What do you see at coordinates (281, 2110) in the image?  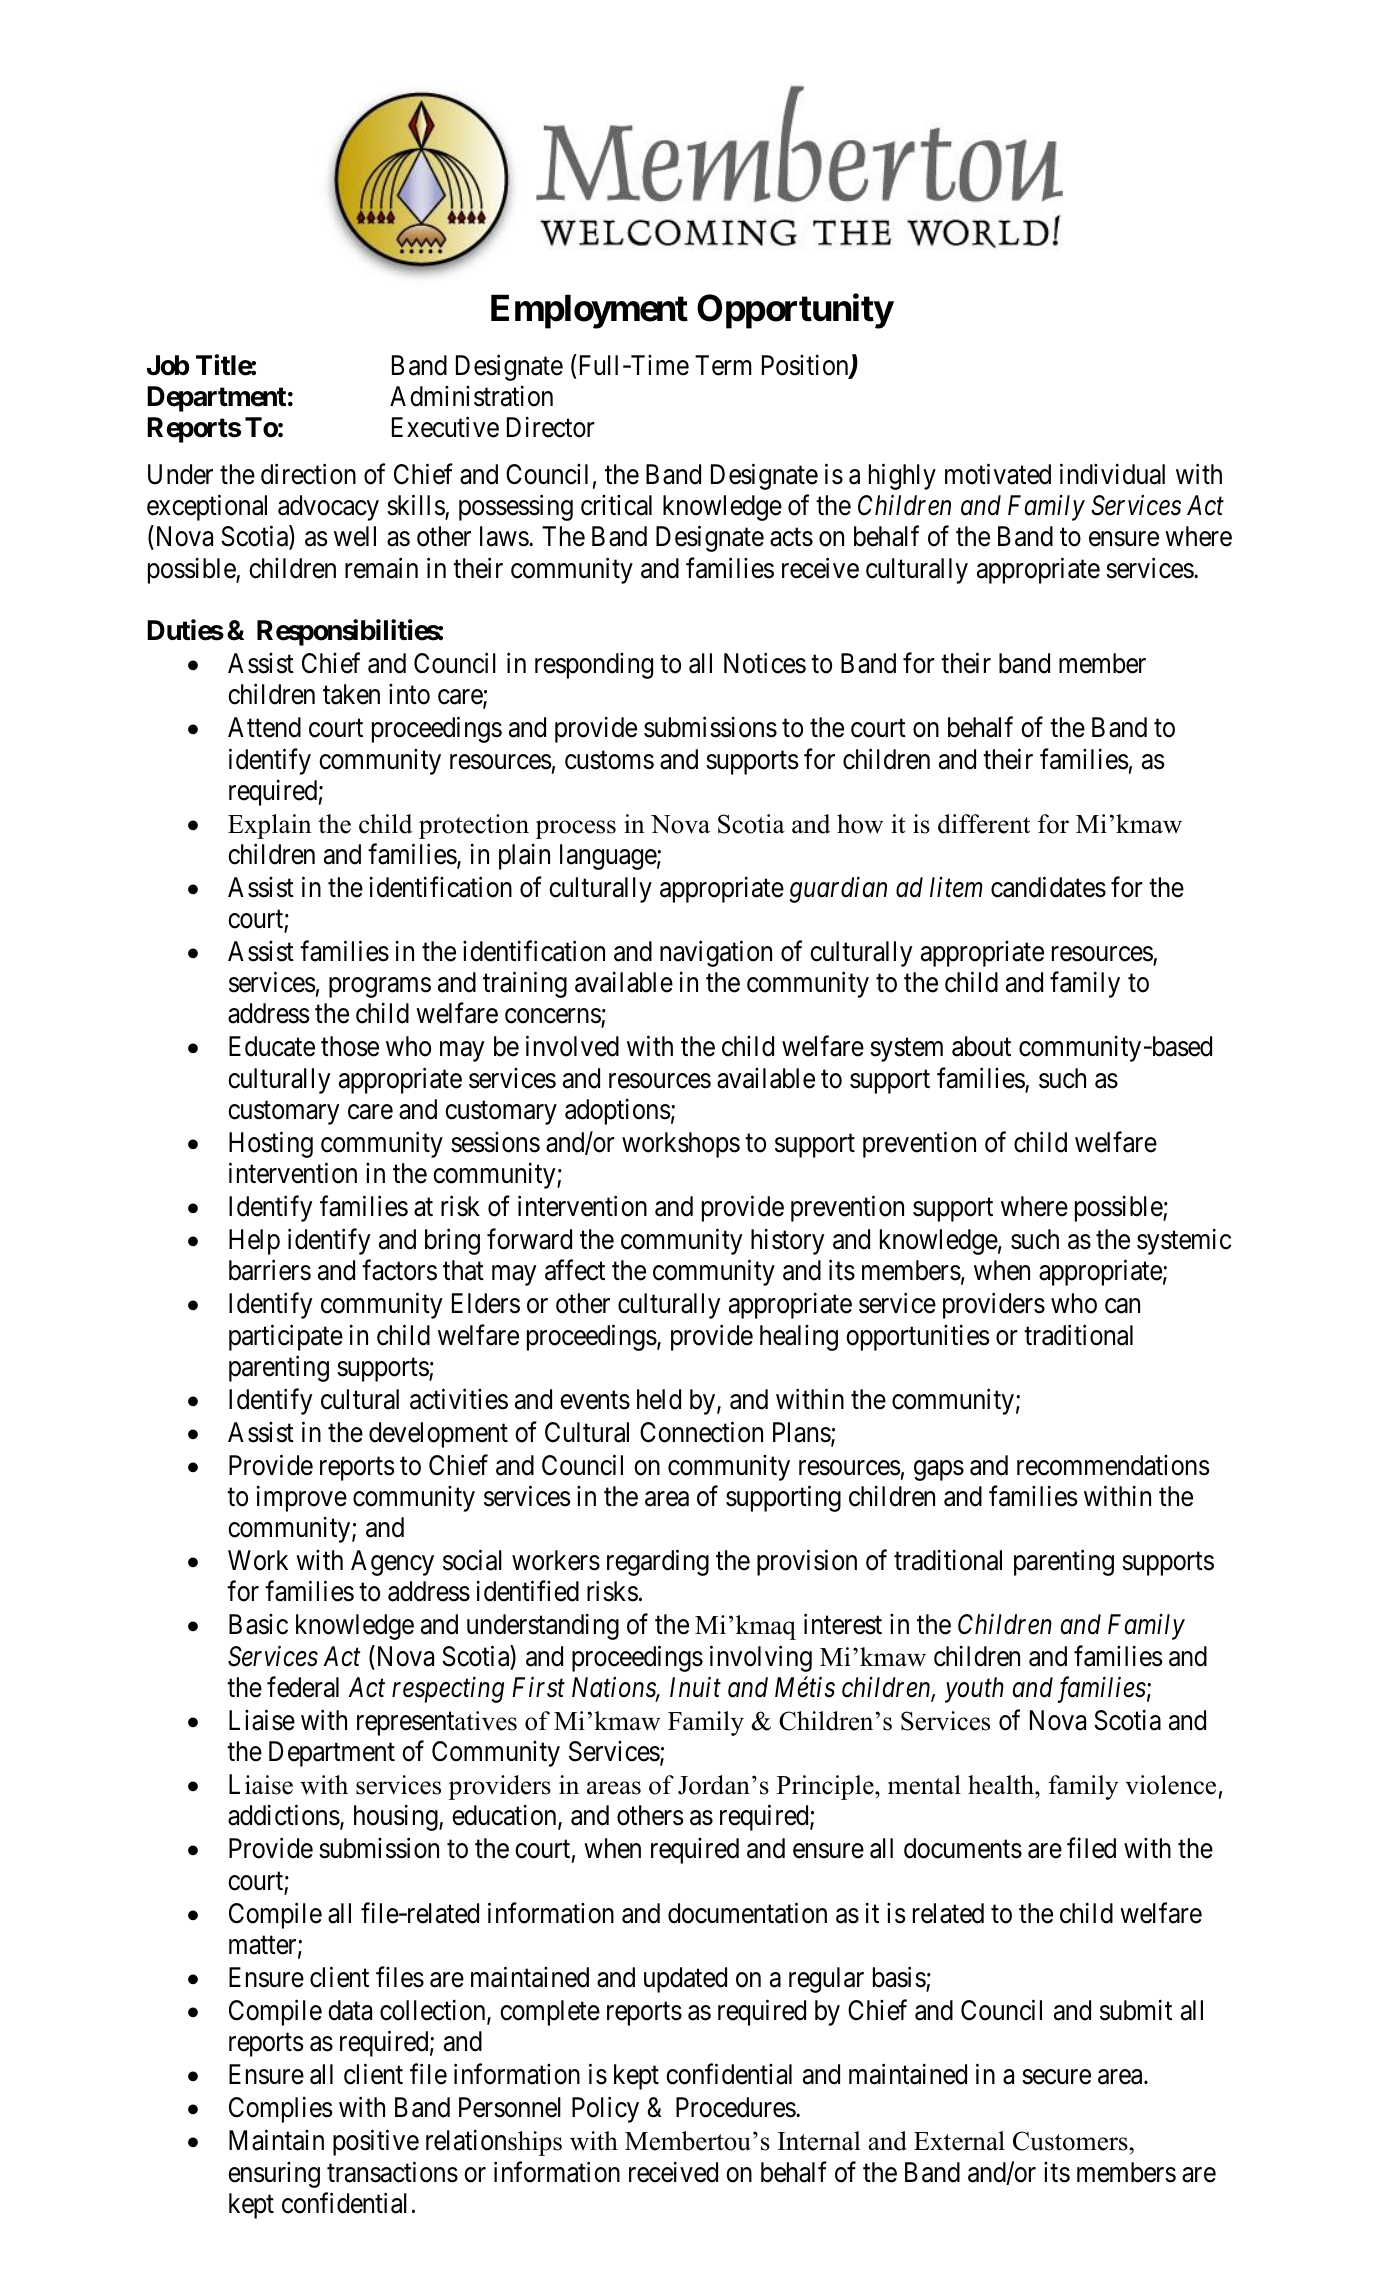 I see `Complies` at bounding box center [281, 2110].
